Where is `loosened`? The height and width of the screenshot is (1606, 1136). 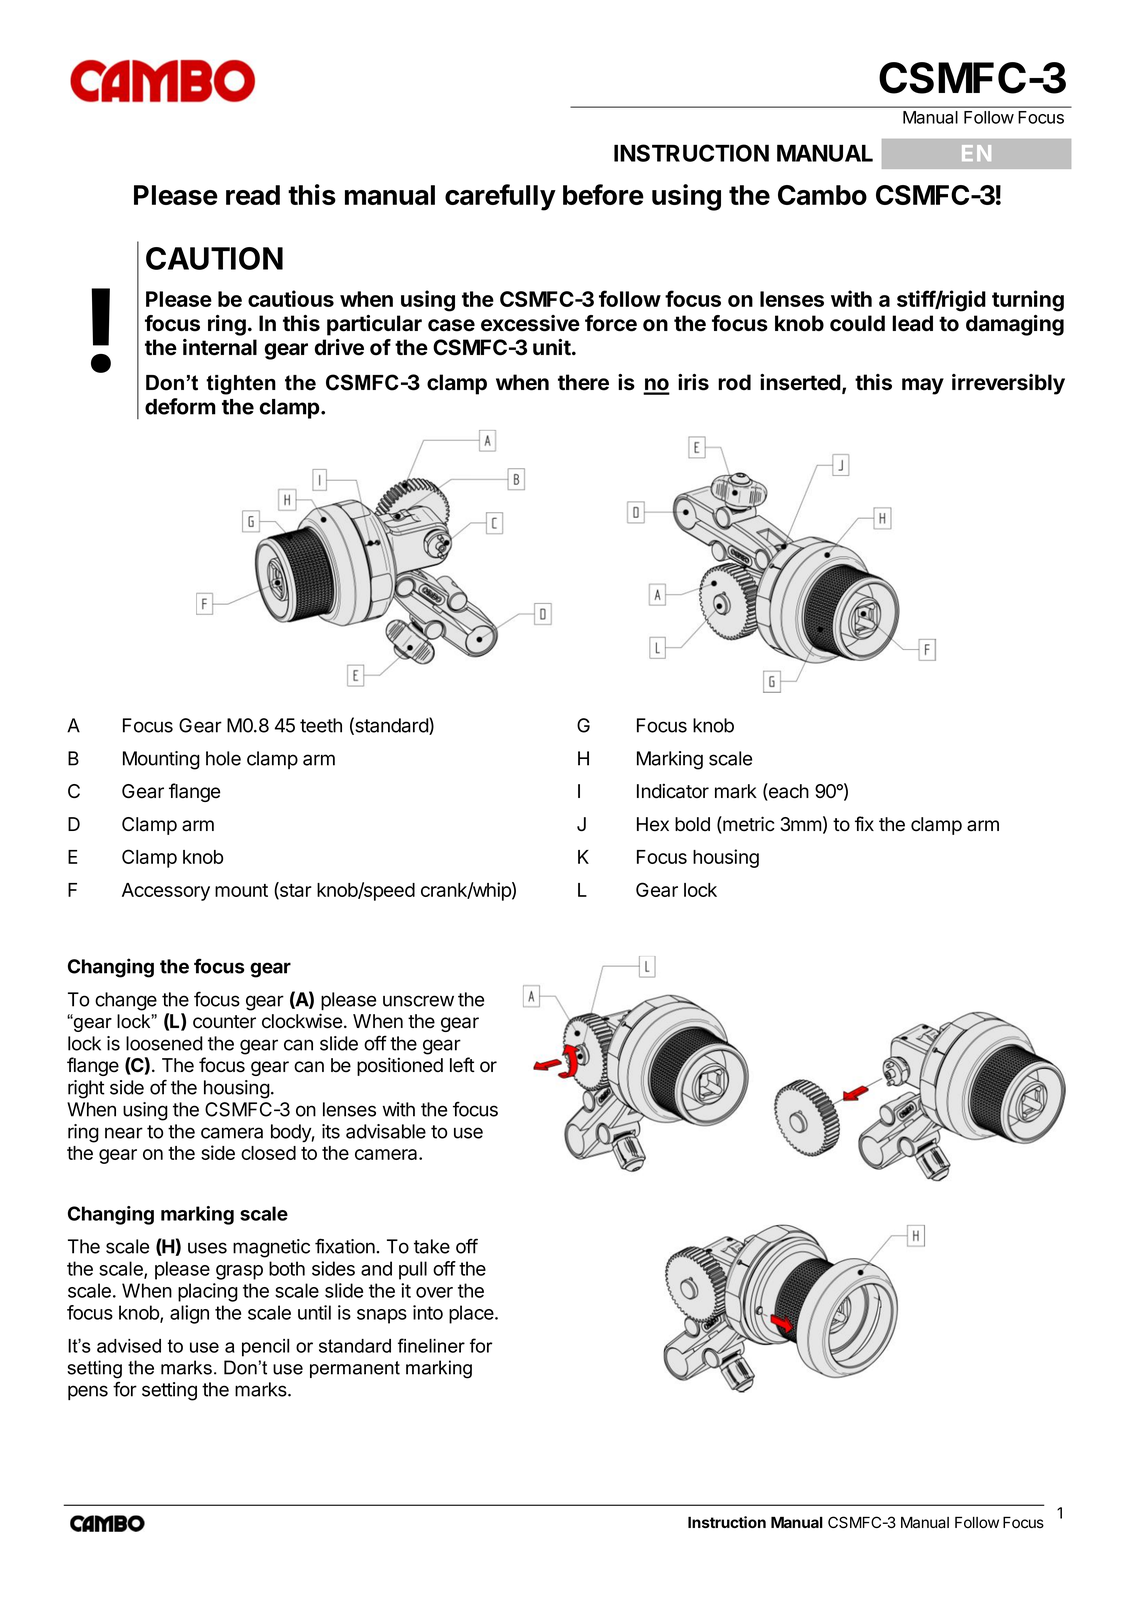 loosened is located at coordinates (164, 1043).
